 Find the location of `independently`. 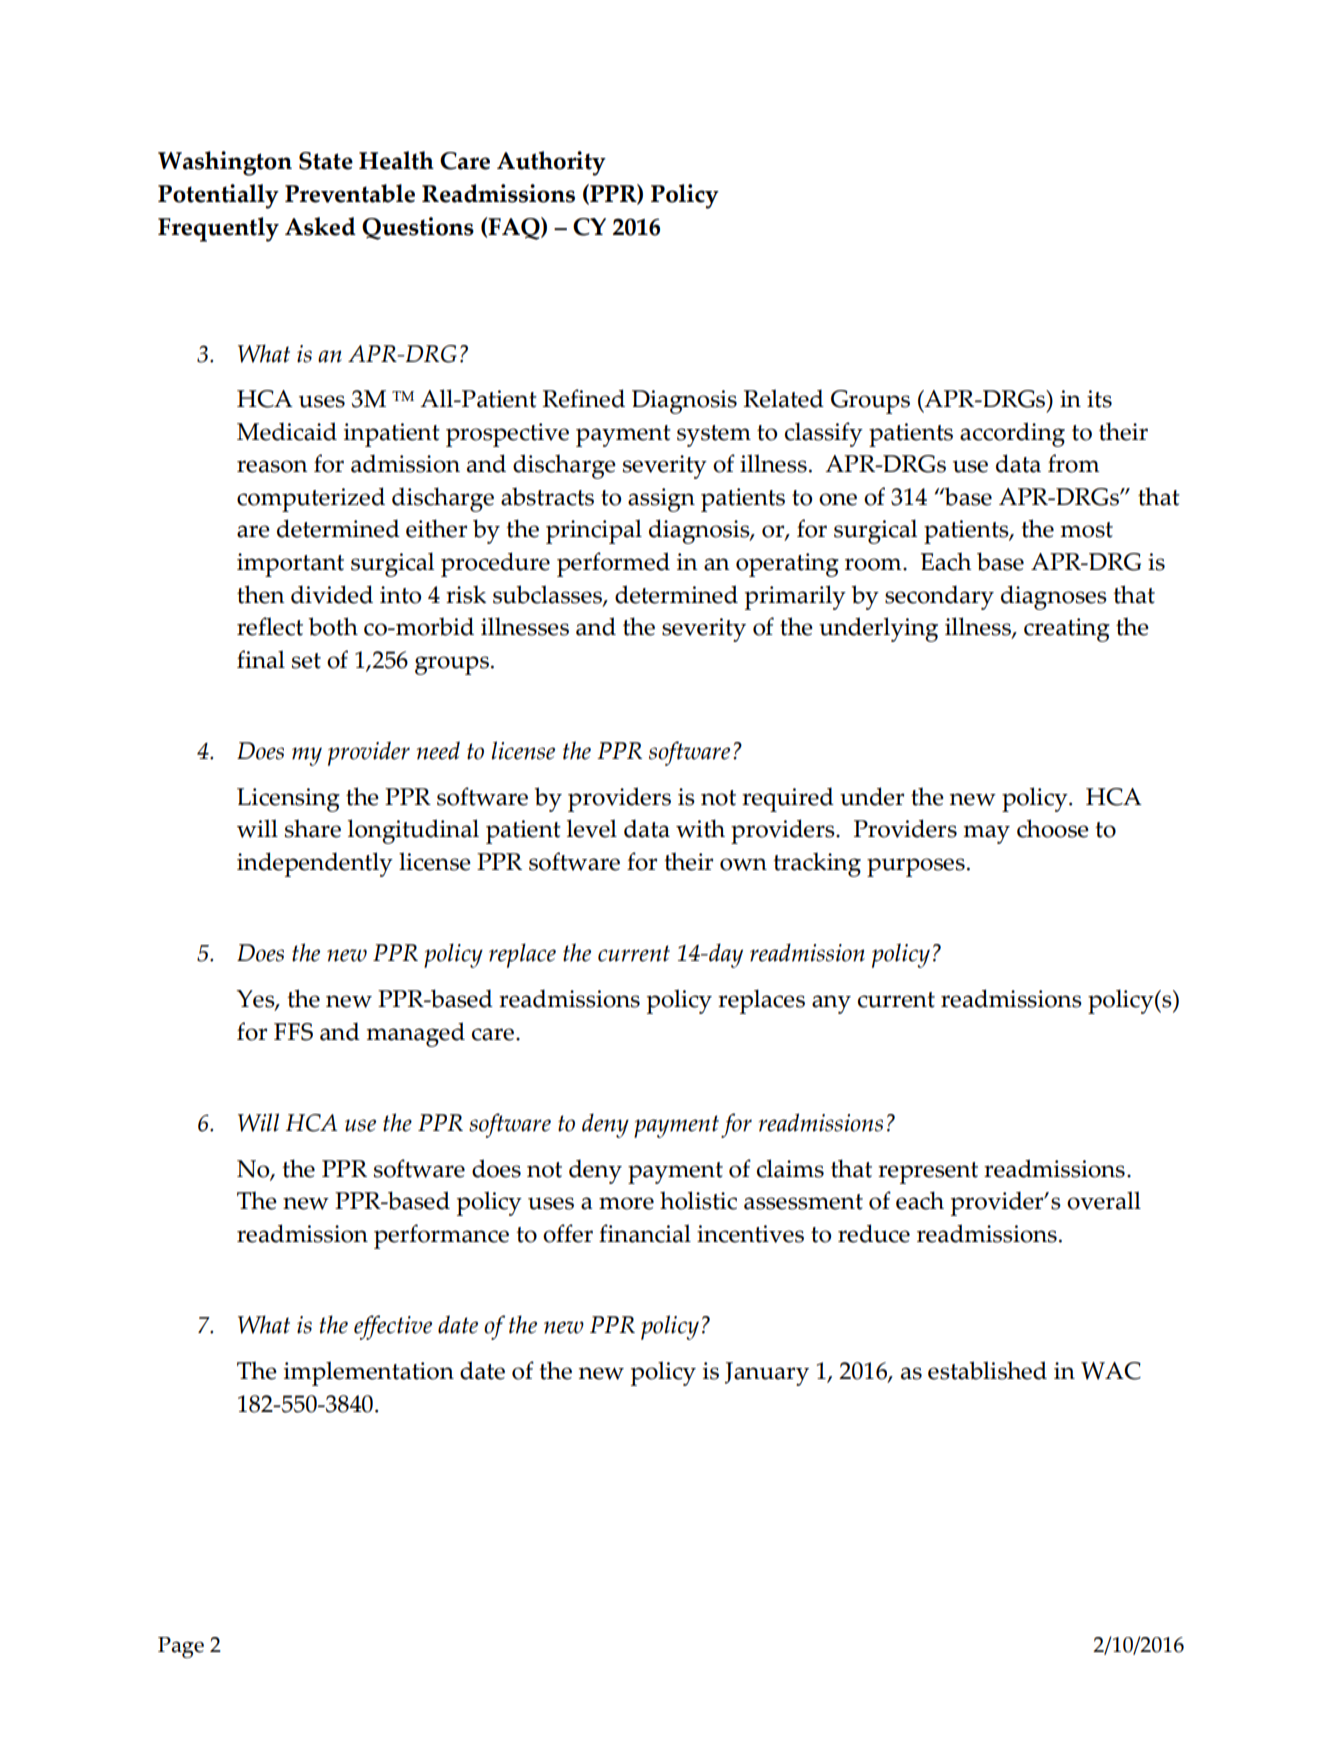

independently is located at coordinates (315, 864).
